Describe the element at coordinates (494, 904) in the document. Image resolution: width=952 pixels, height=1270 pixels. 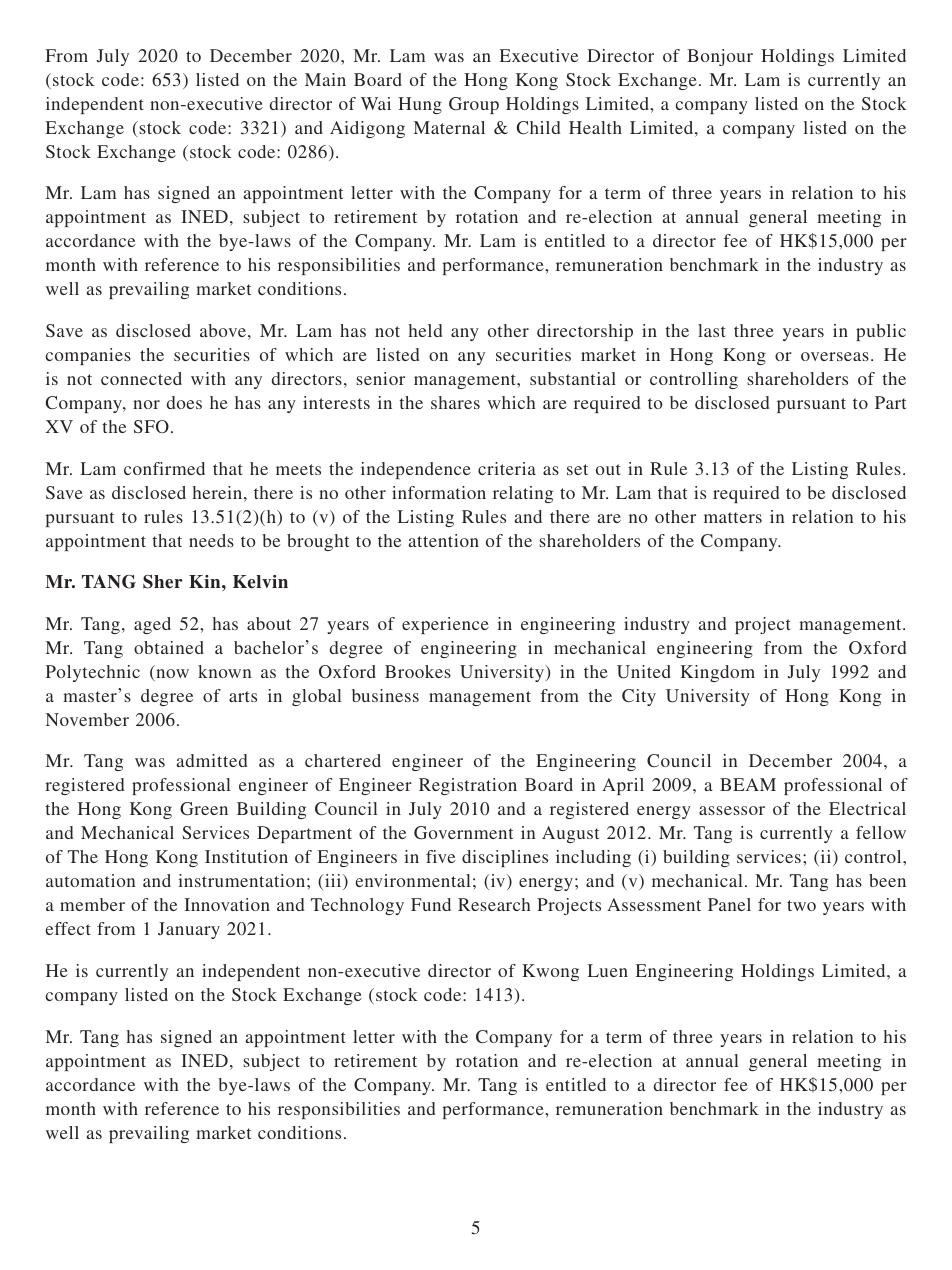
I see `Research` at that location.
